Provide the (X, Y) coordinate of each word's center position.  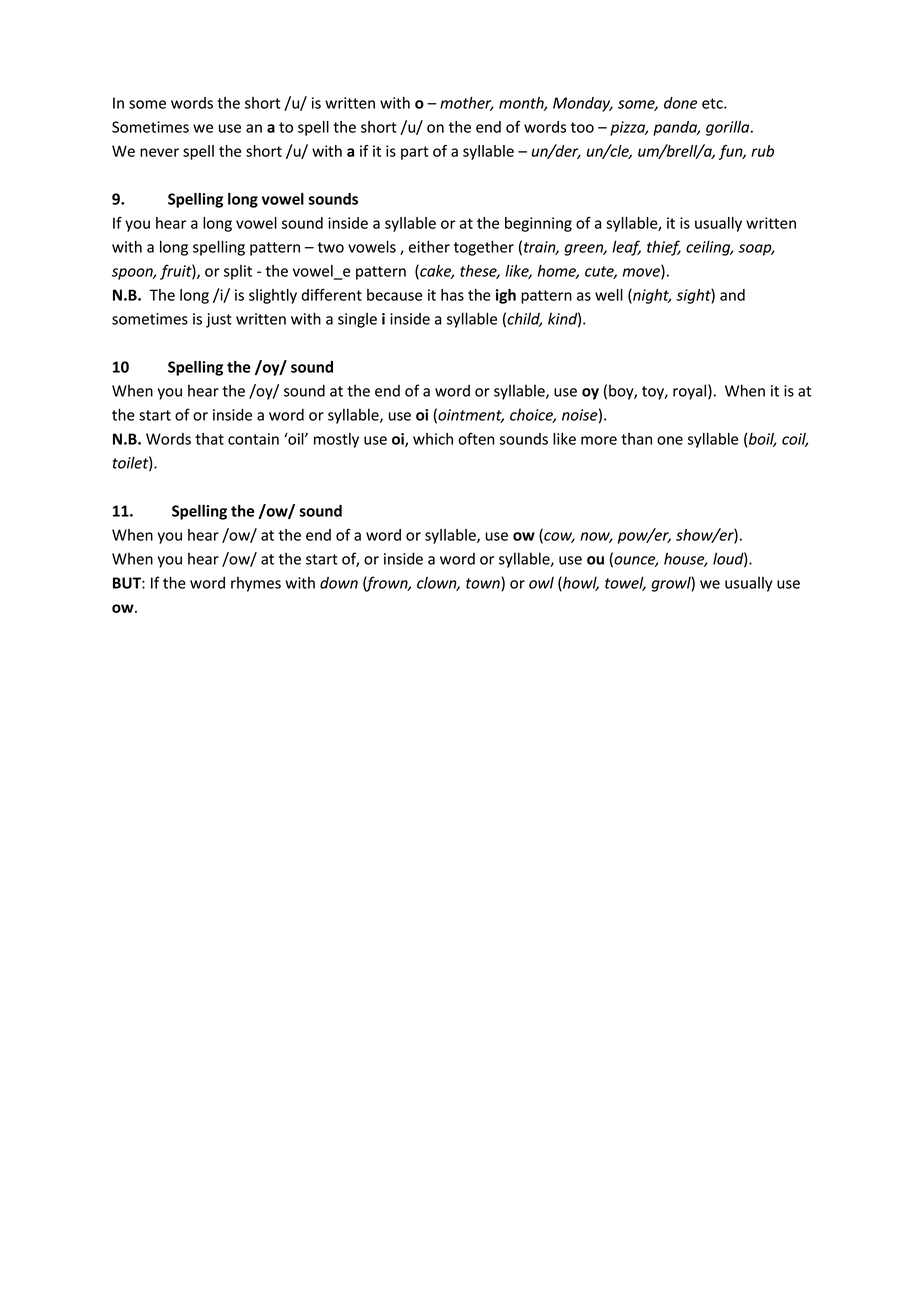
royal (689, 392)
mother (467, 104)
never (159, 152)
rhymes (256, 584)
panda (676, 128)
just (219, 320)
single (357, 320)
